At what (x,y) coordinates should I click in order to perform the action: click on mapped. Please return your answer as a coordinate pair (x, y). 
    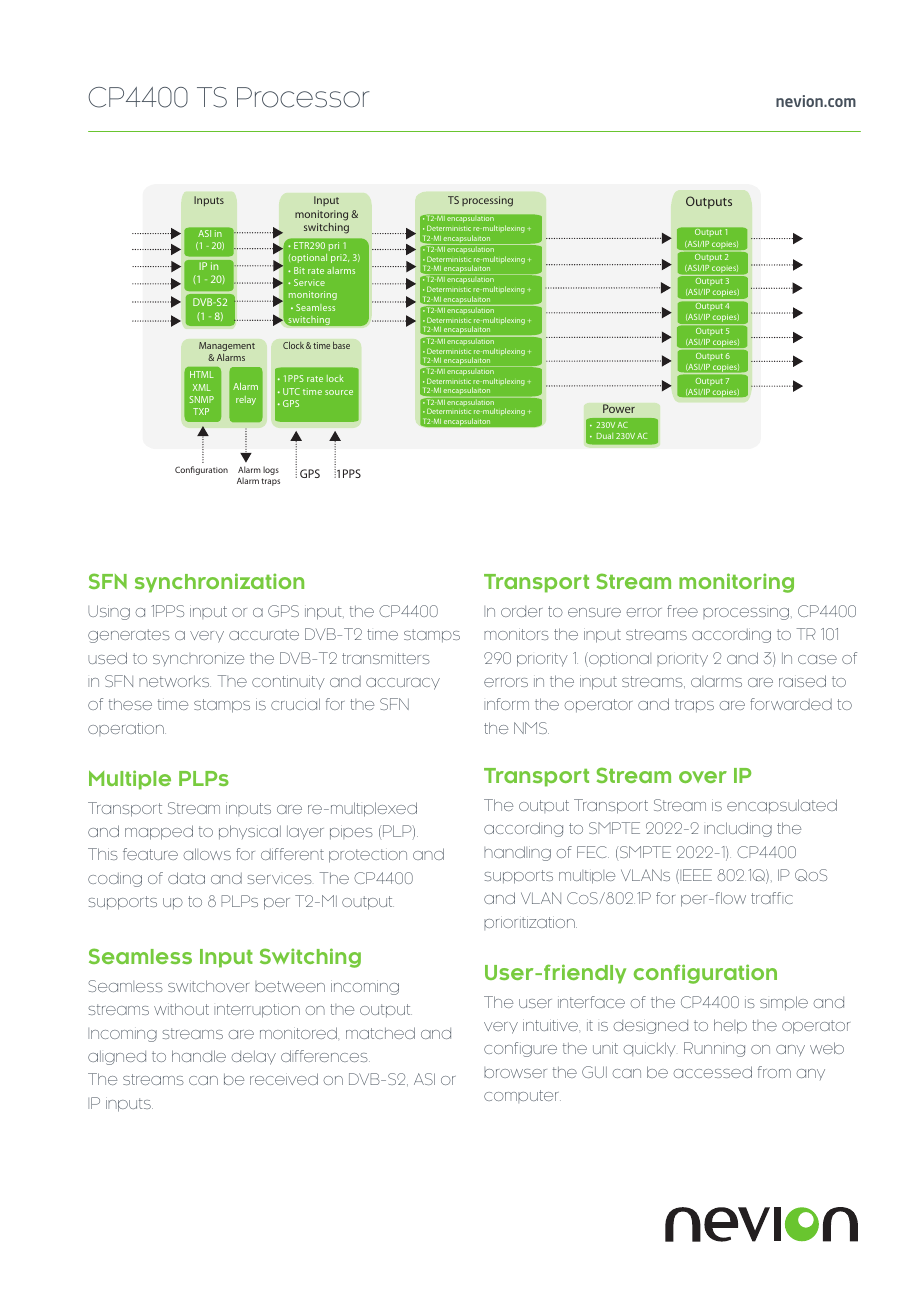
    Looking at the image, I should click on (159, 832).
